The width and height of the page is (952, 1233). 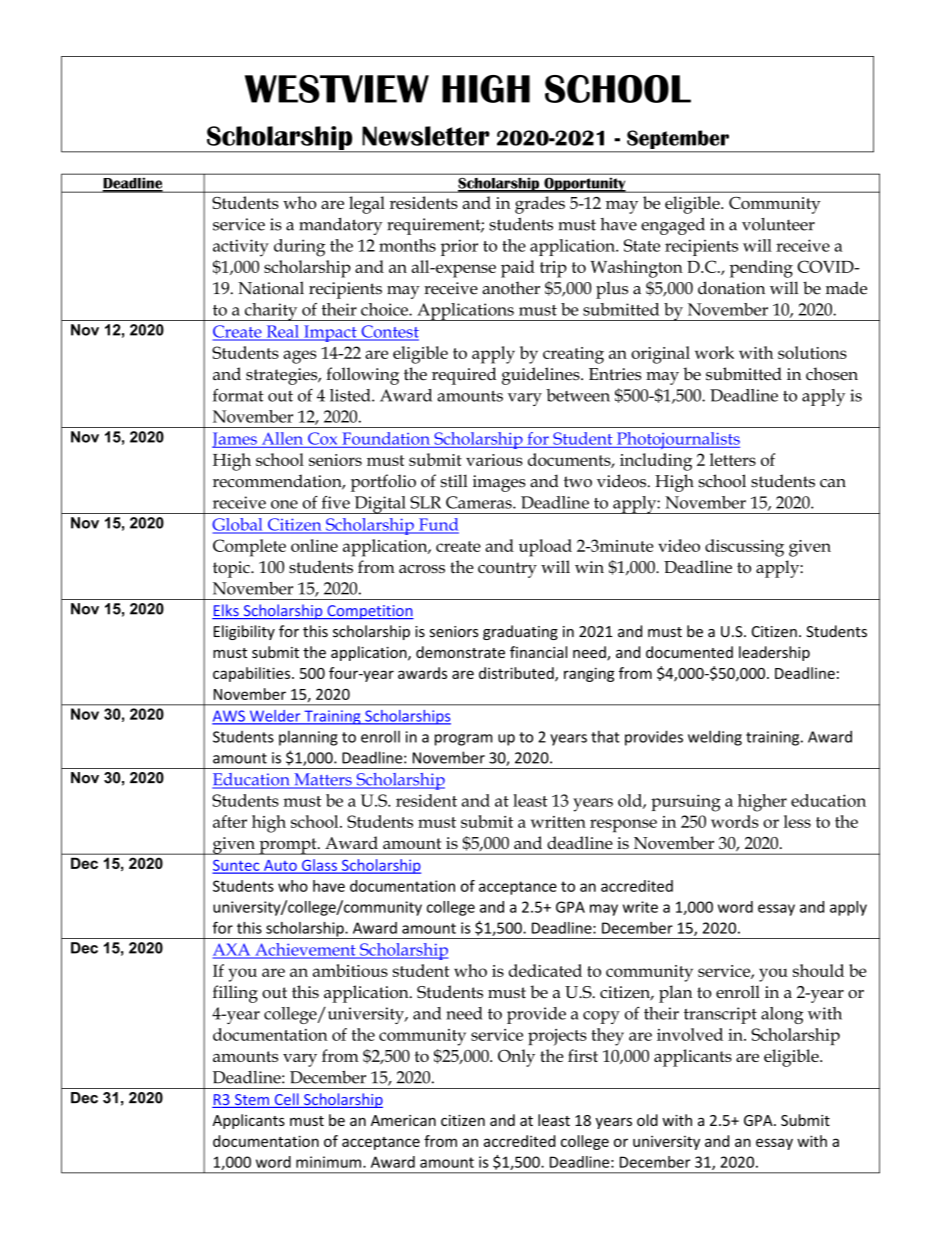 What do you see at coordinates (782, 1015) in the page?
I see `along` at bounding box center [782, 1015].
